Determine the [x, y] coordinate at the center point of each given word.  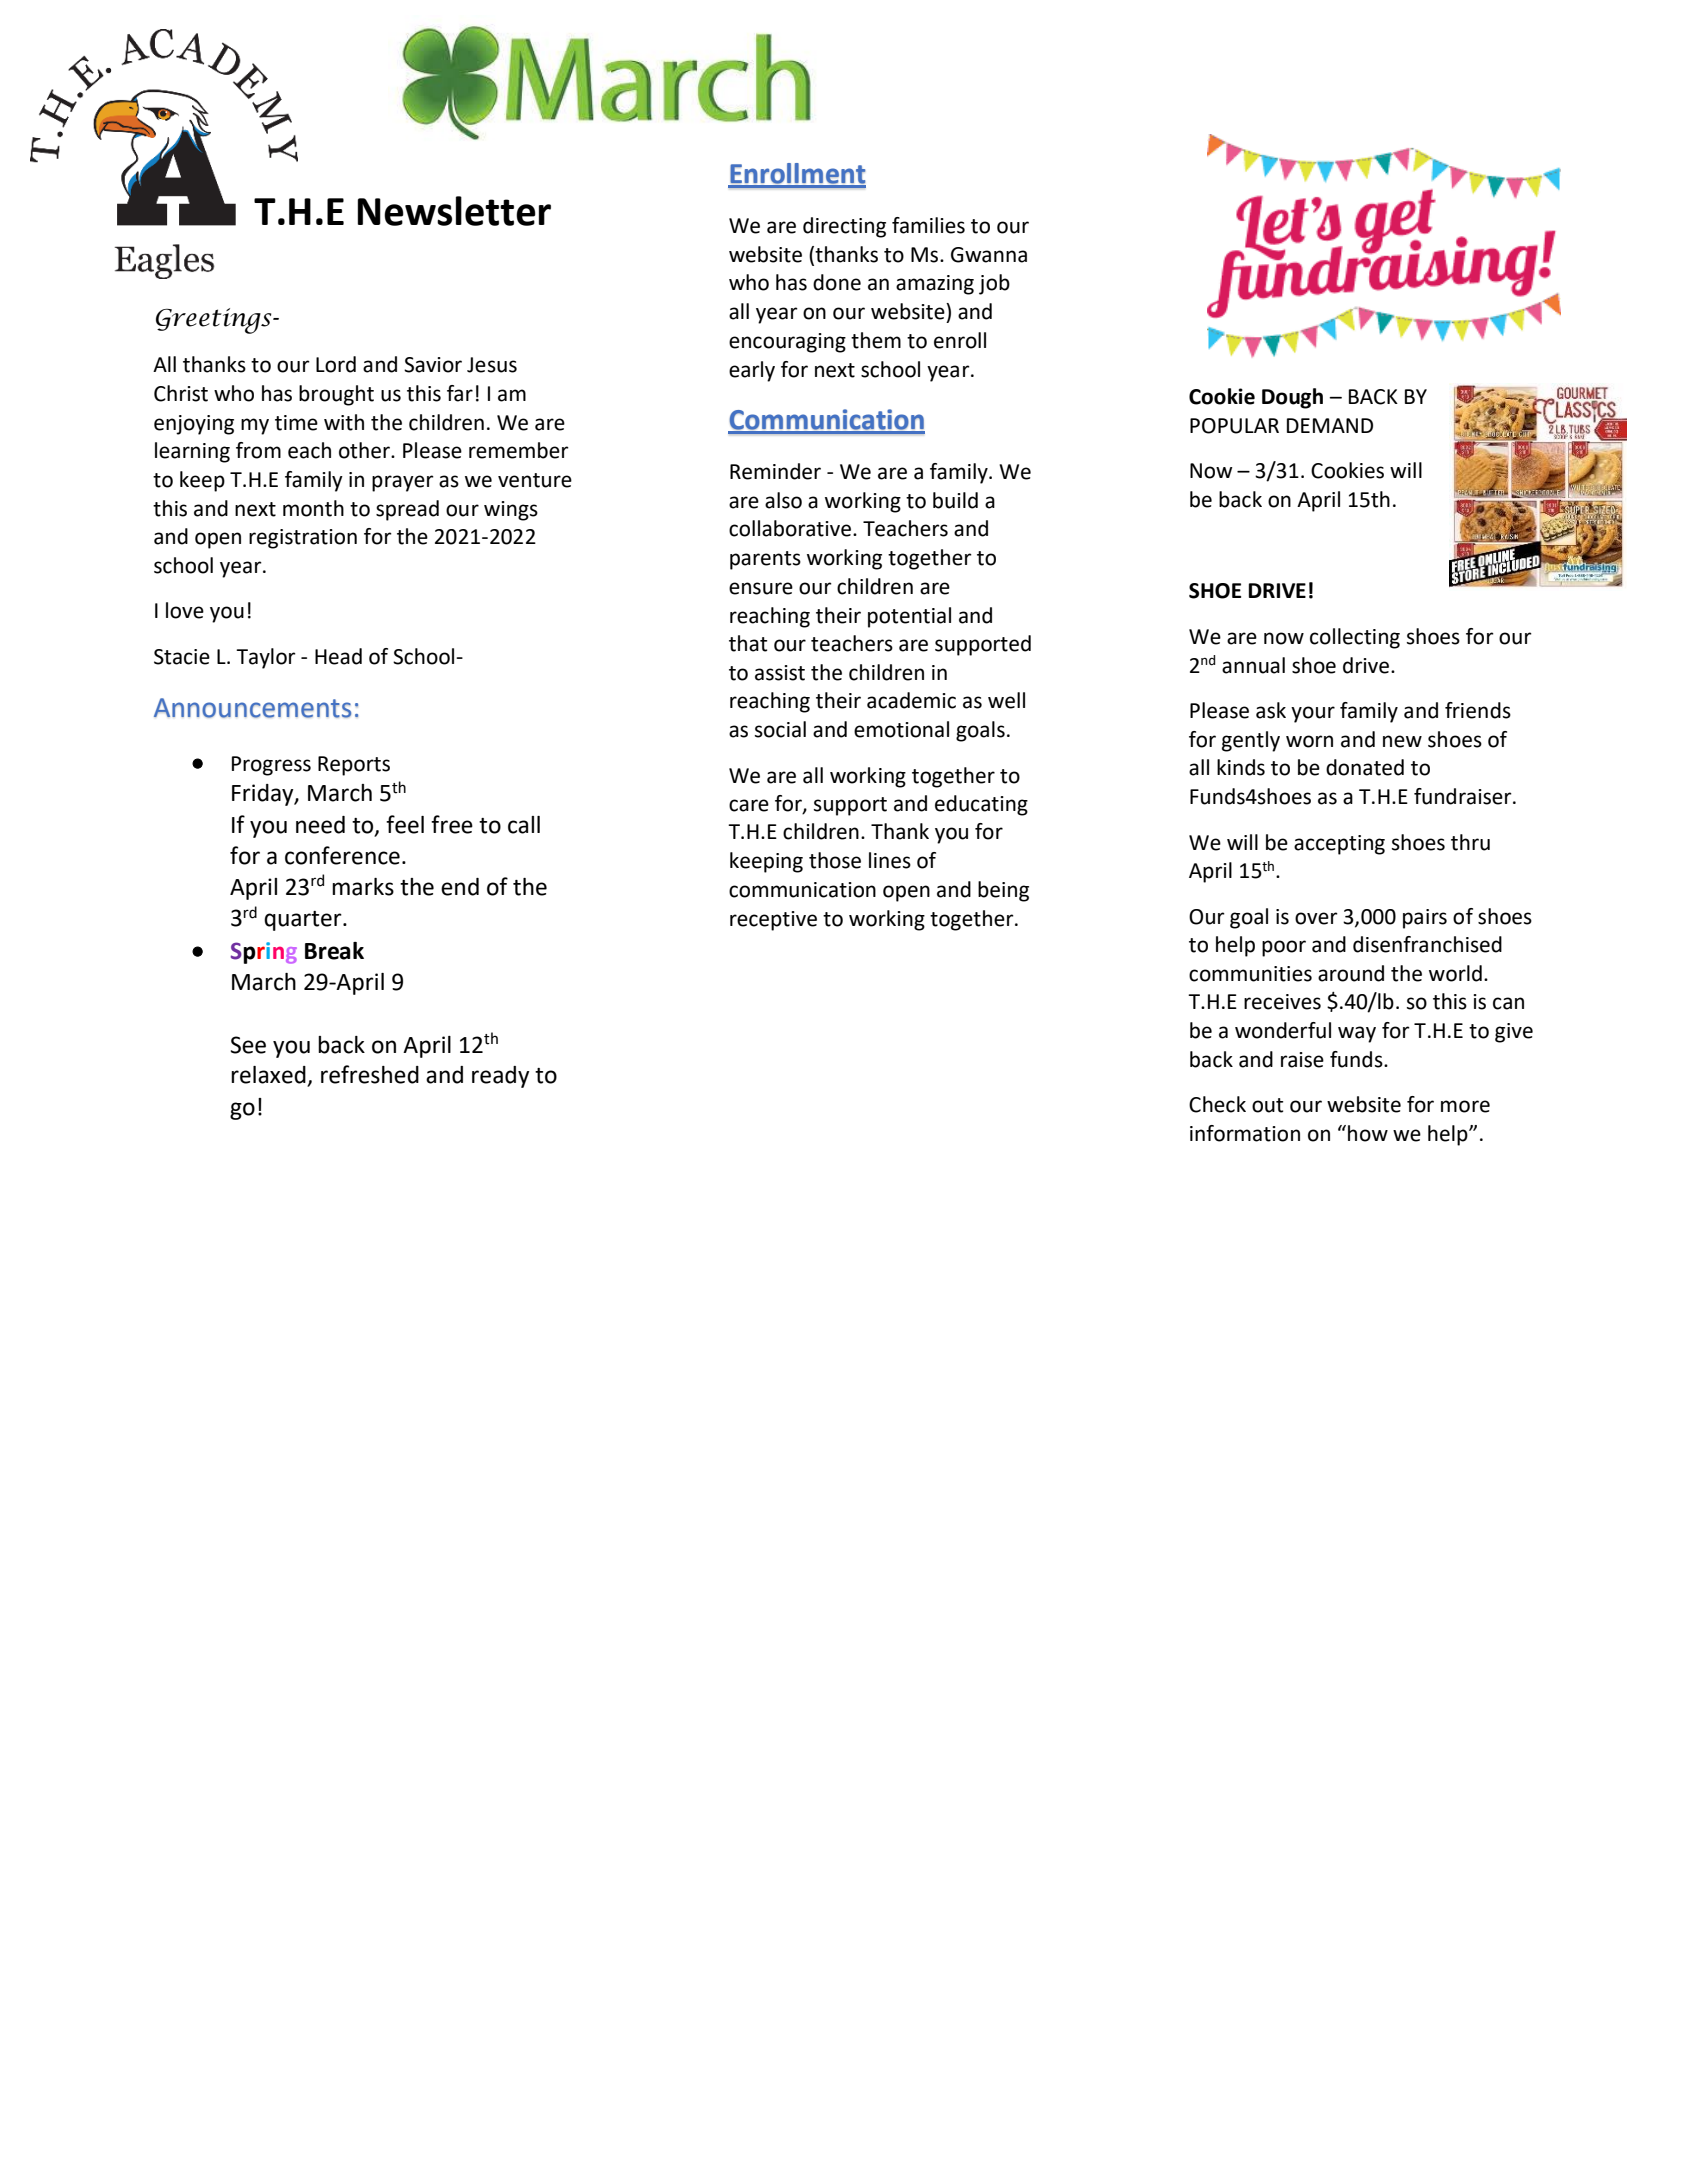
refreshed [370, 1074]
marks [363, 887]
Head [338, 656]
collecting [1355, 638]
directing [844, 227]
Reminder [775, 471]
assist [780, 673]
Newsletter [454, 211]
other [366, 450]
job [994, 284]
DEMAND [1330, 425]
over [1316, 918]
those [835, 860]
